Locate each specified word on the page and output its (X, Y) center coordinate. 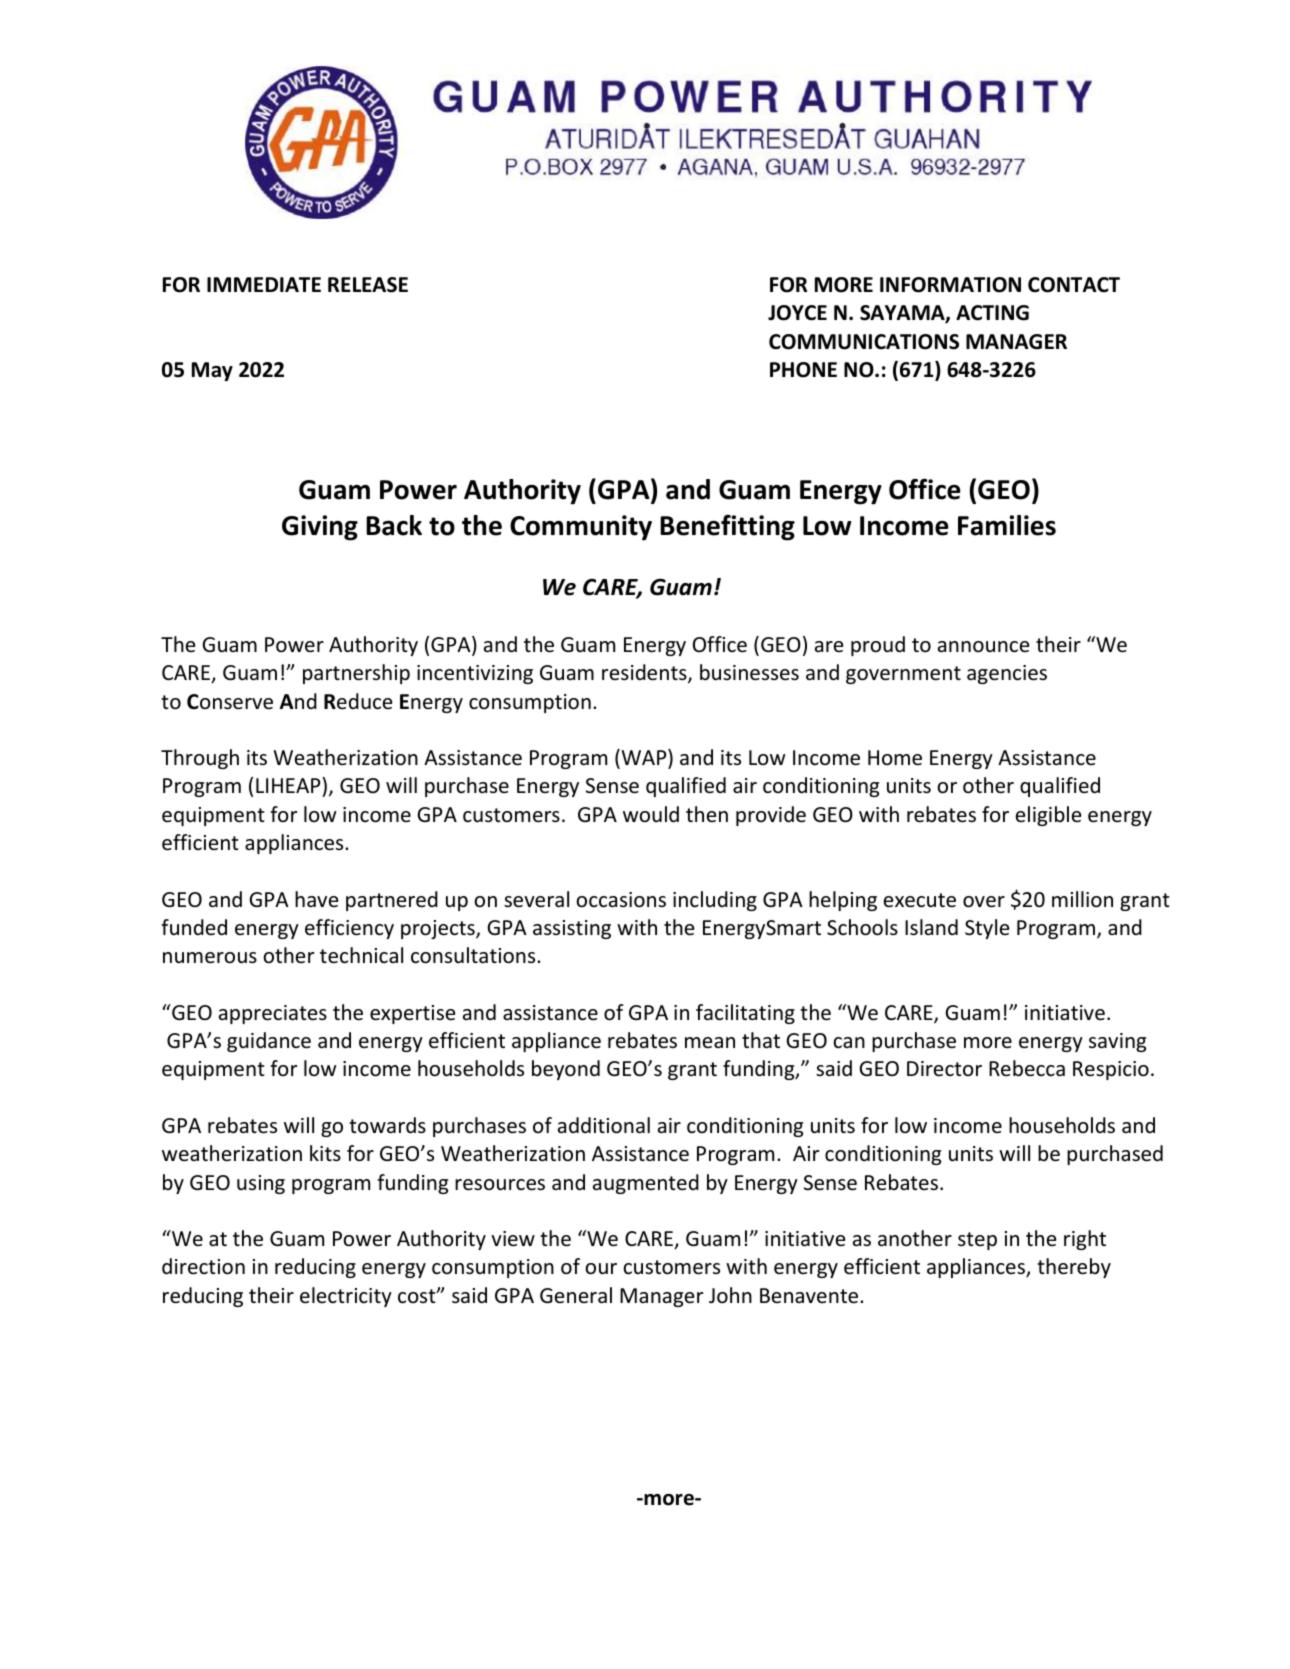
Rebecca (1027, 1068)
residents (645, 674)
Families (1007, 525)
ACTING (992, 313)
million (1082, 899)
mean (710, 1042)
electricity (346, 1297)
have (317, 899)
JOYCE (797, 313)
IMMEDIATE (264, 284)
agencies (1007, 674)
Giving (320, 528)
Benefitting (727, 528)
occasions (621, 900)
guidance (269, 1042)
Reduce (358, 701)
